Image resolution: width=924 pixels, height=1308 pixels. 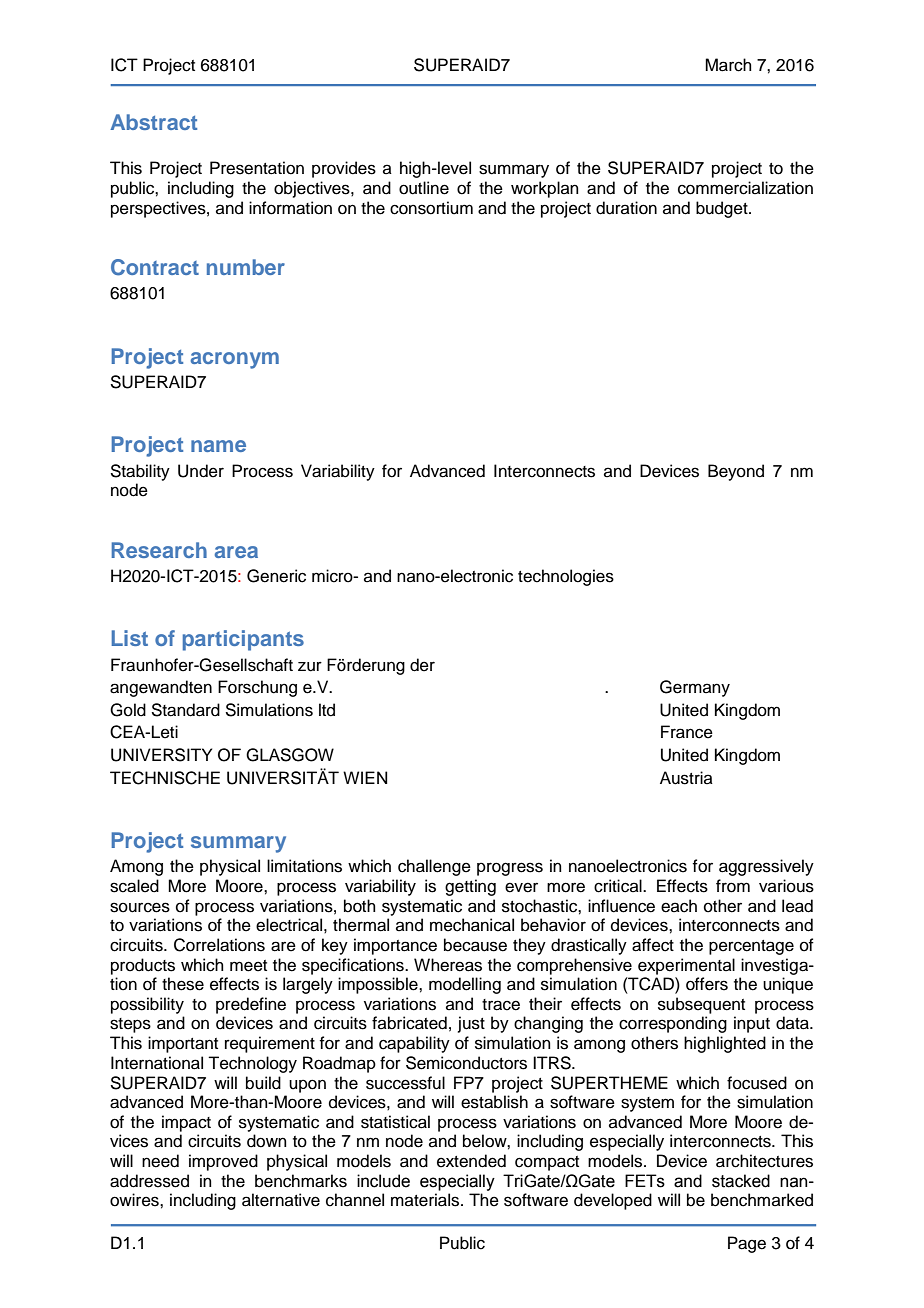 I want to click on March, so click(x=728, y=65).
